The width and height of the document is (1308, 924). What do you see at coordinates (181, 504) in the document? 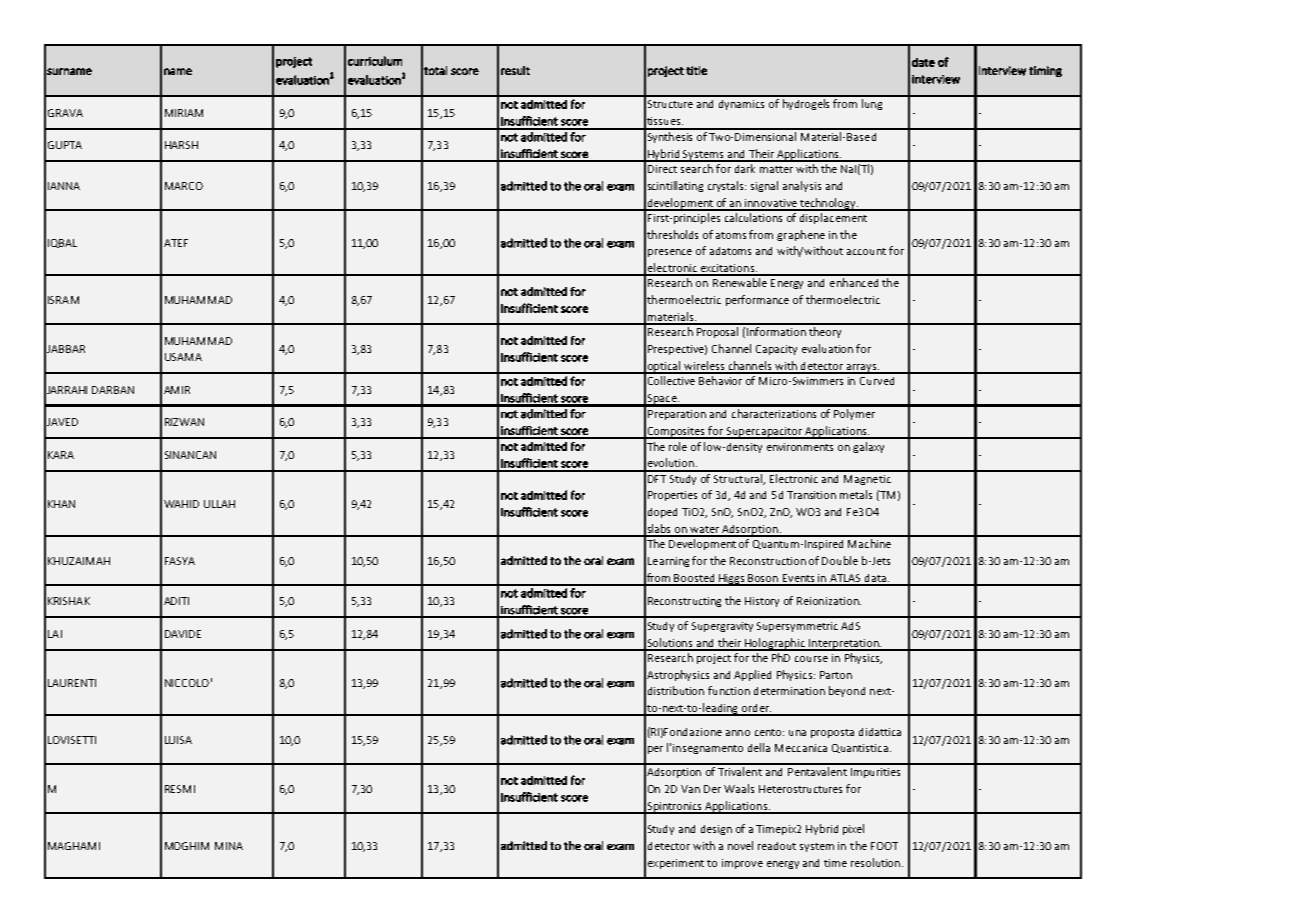
I see `WAHID` at bounding box center [181, 504].
